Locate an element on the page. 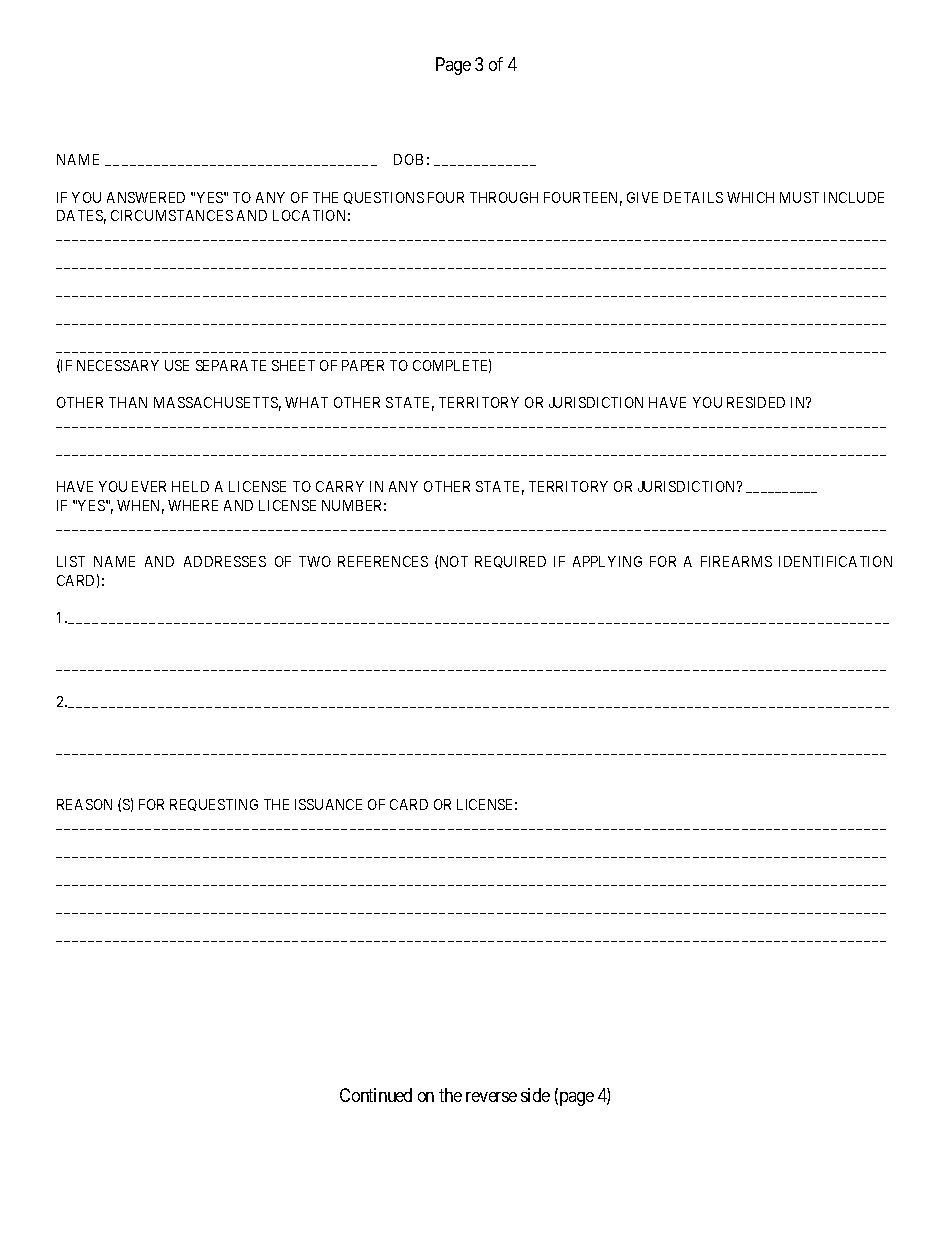 This document has height=1233, width=952. ADDRESSES is located at coordinates (225, 561).
